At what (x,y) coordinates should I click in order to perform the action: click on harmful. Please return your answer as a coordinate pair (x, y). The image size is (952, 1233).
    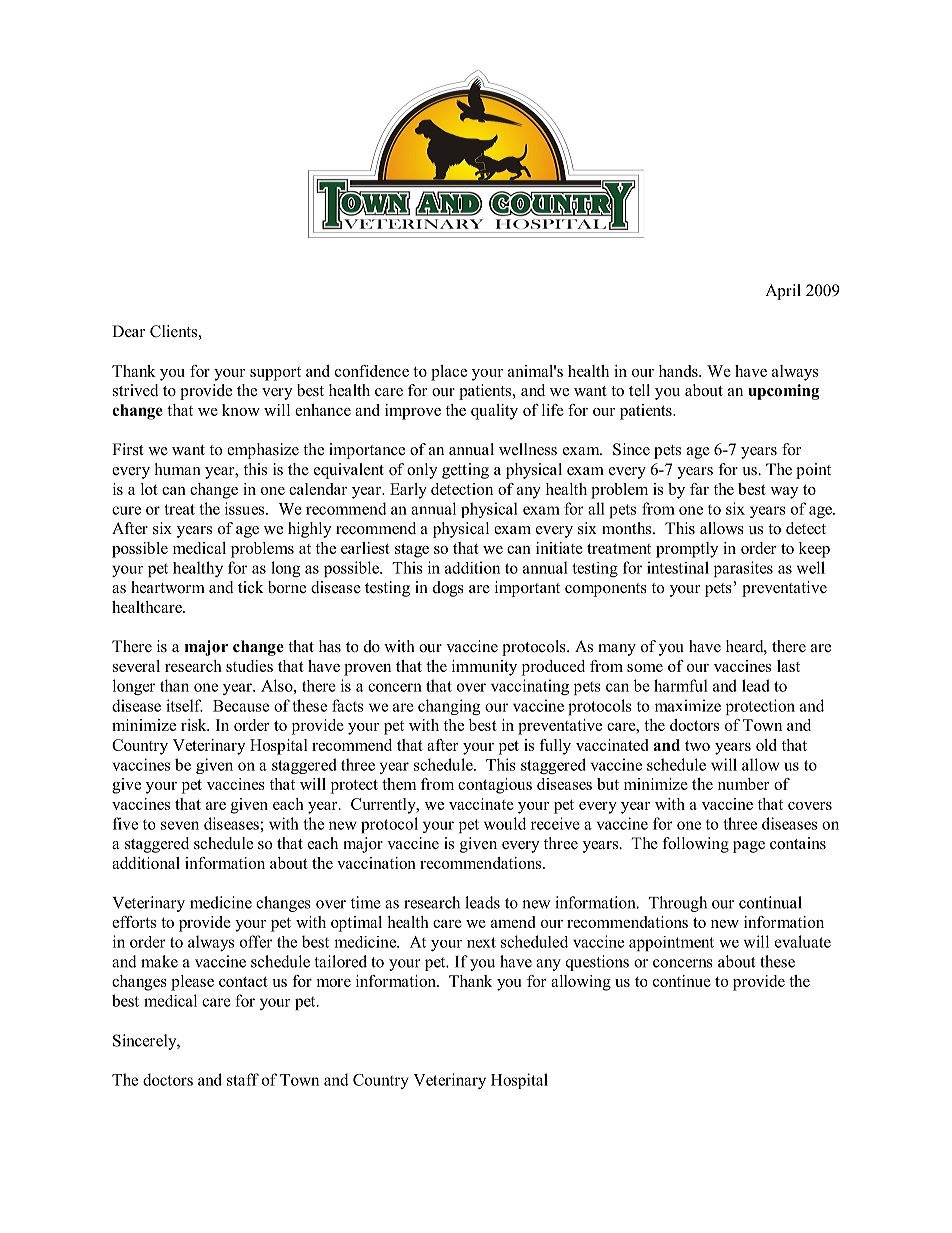
    Looking at the image, I should click on (681, 685).
